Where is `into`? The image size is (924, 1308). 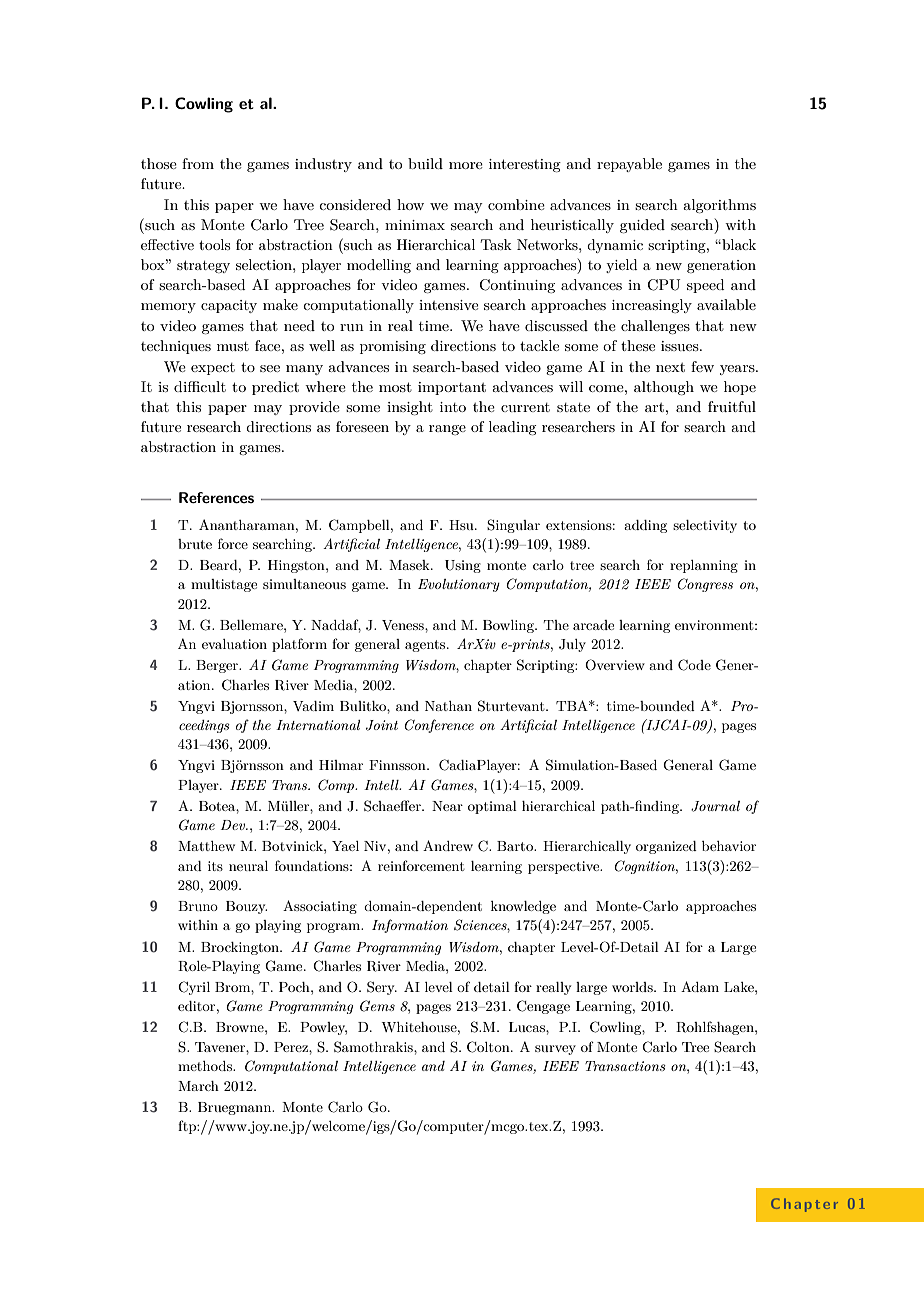
into is located at coordinates (453, 407).
